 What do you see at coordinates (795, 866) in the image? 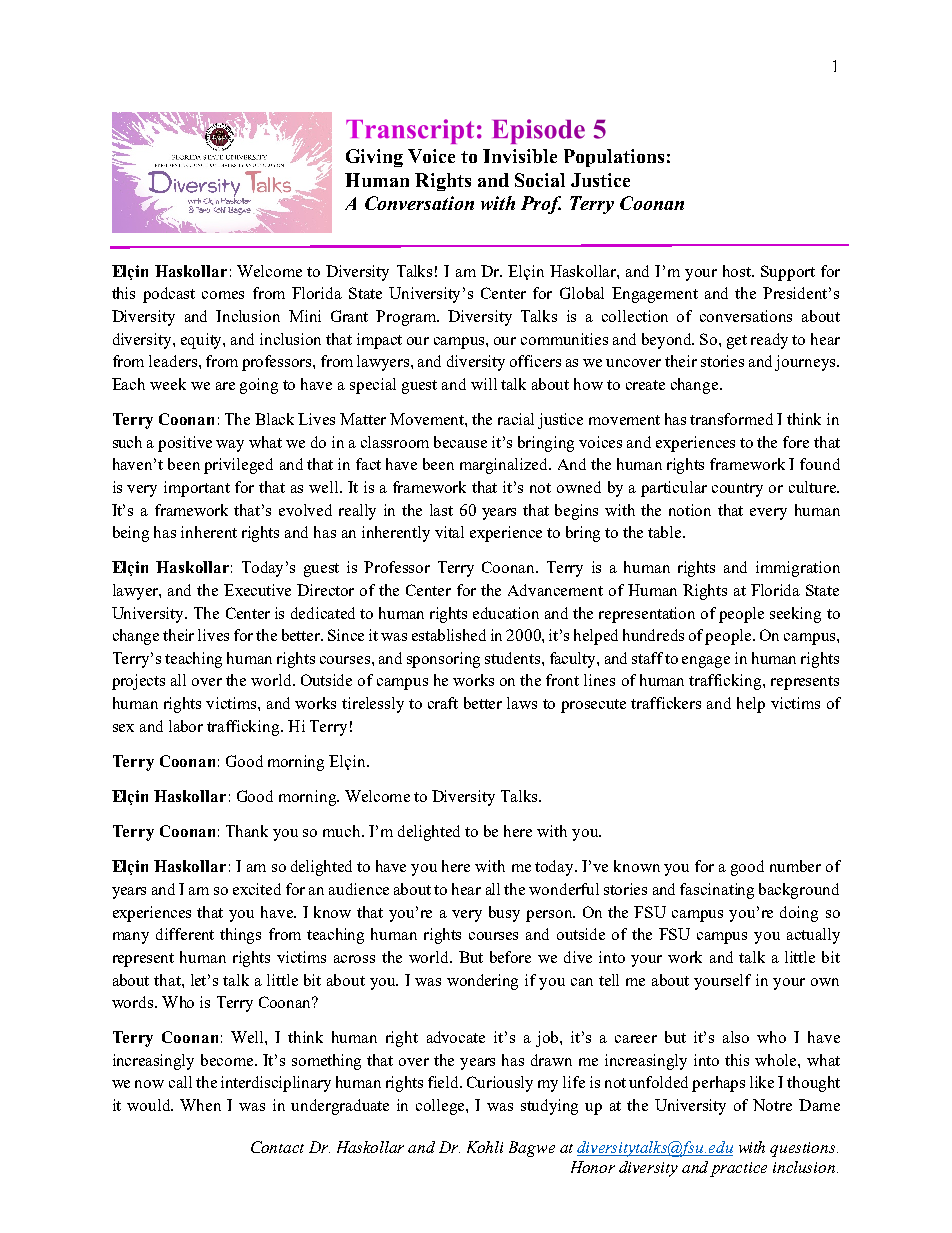
I see `number` at bounding box center [795, 866].
